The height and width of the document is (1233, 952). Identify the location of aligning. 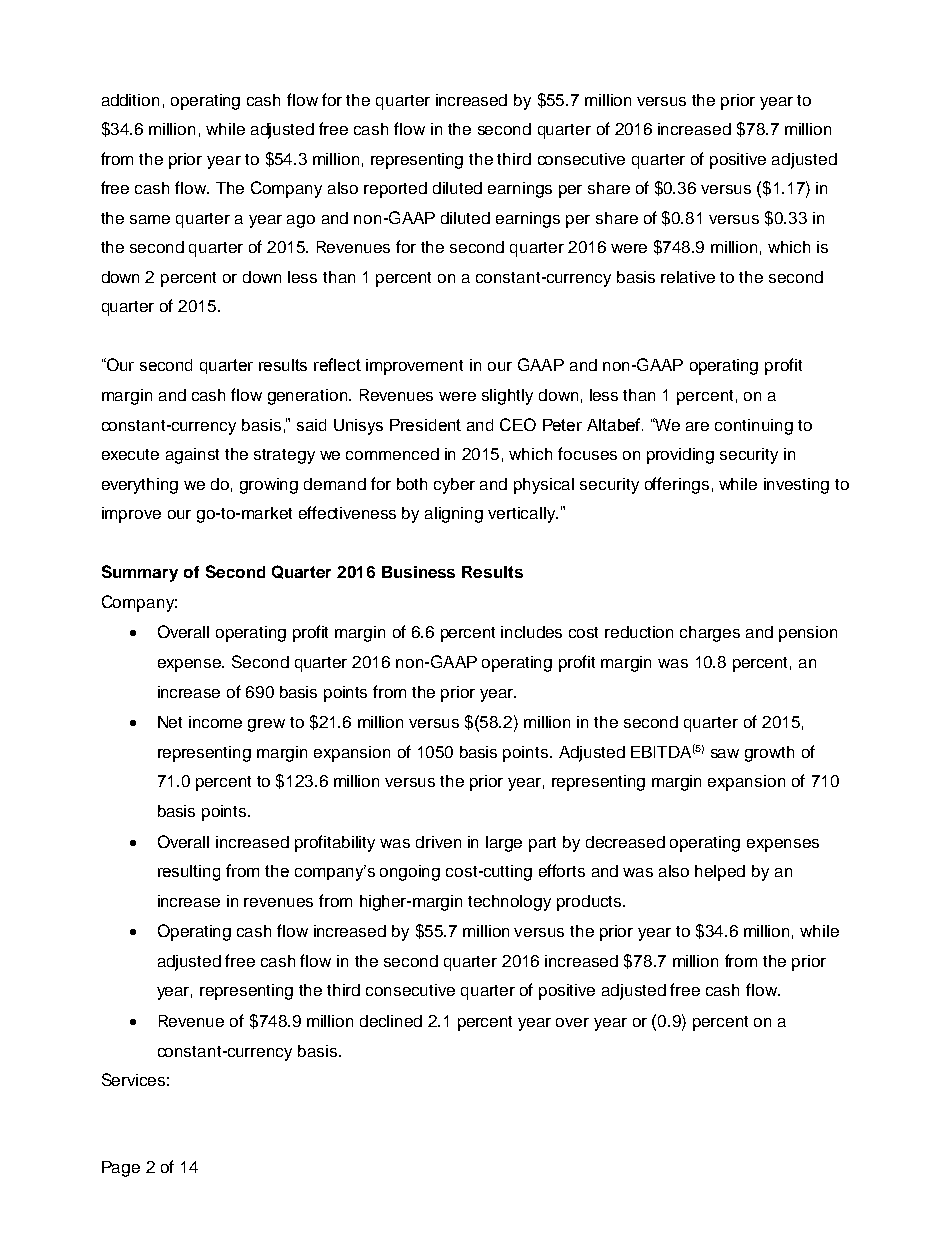
(454, 515).
